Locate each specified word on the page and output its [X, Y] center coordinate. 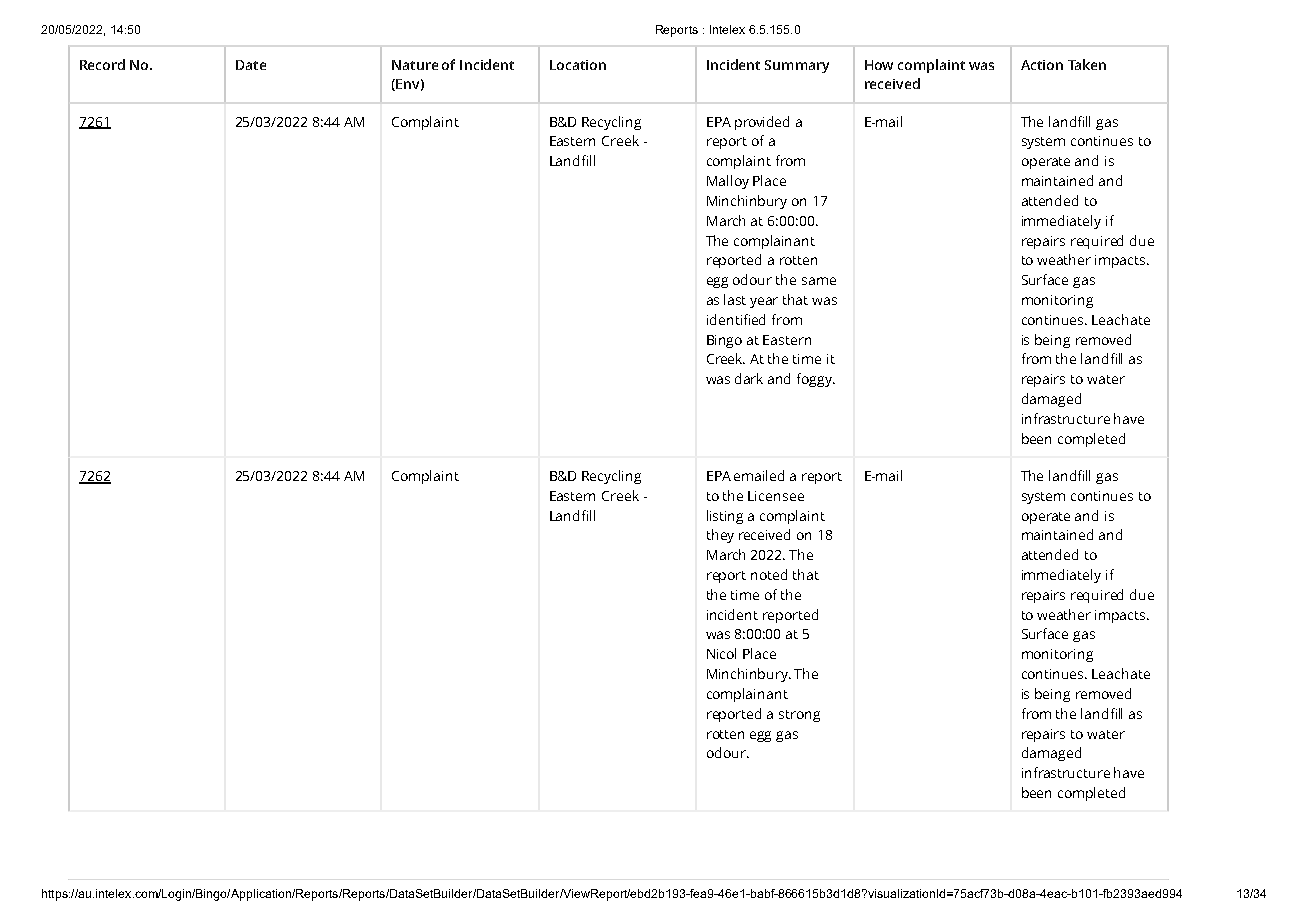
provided [762, 123]
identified [736, 319]
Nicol [721, 653]
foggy [816, 380]
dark [749, 378]
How [879, 65]
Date [251, 65]
